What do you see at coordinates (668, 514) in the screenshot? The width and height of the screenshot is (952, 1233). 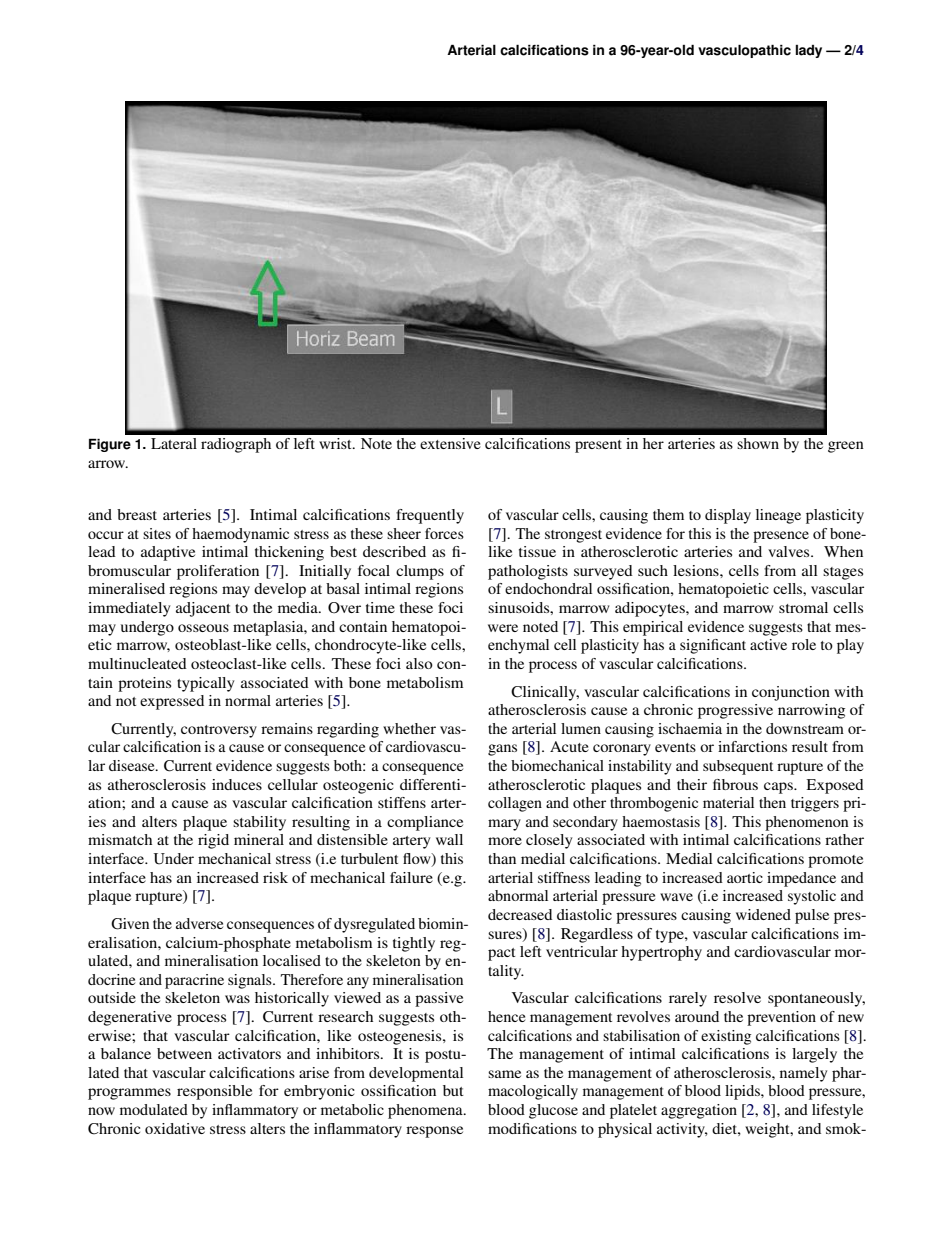 I see `them` at bounding box center [668, 514].
